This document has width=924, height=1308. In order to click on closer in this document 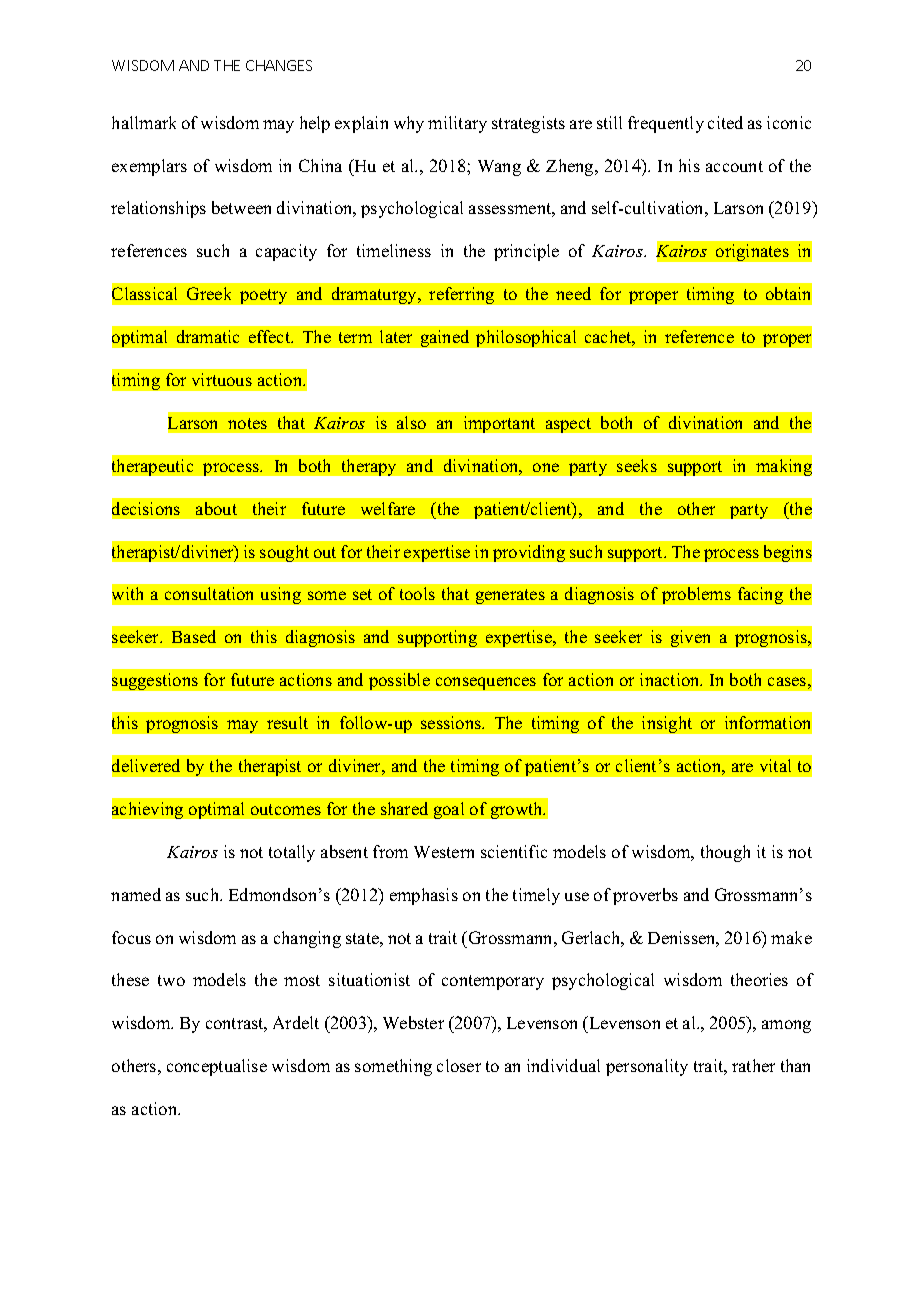, I will do `click(459, 1065)`.
